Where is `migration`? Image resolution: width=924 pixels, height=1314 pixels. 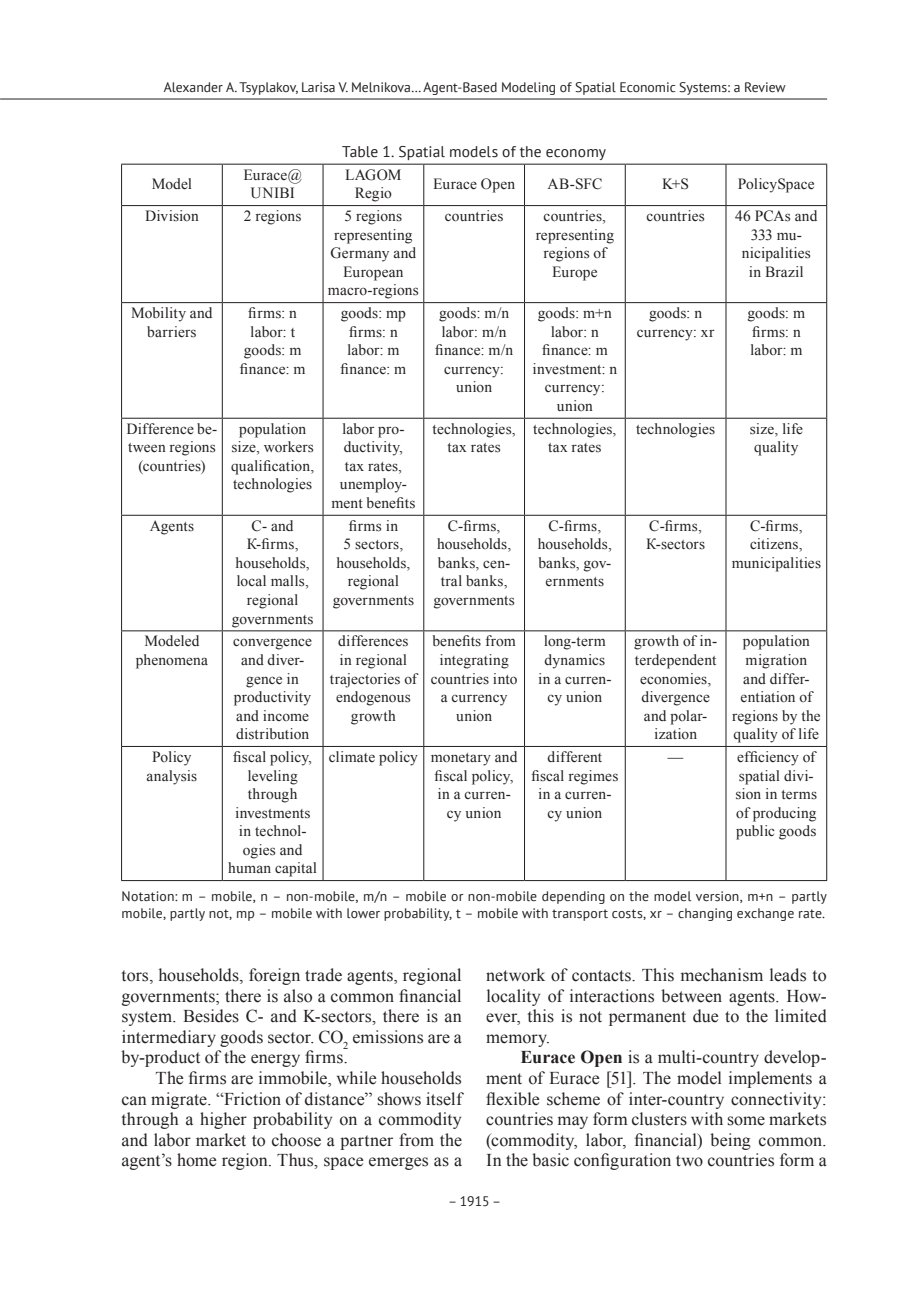 migration is located at coordinates (776, 661).
